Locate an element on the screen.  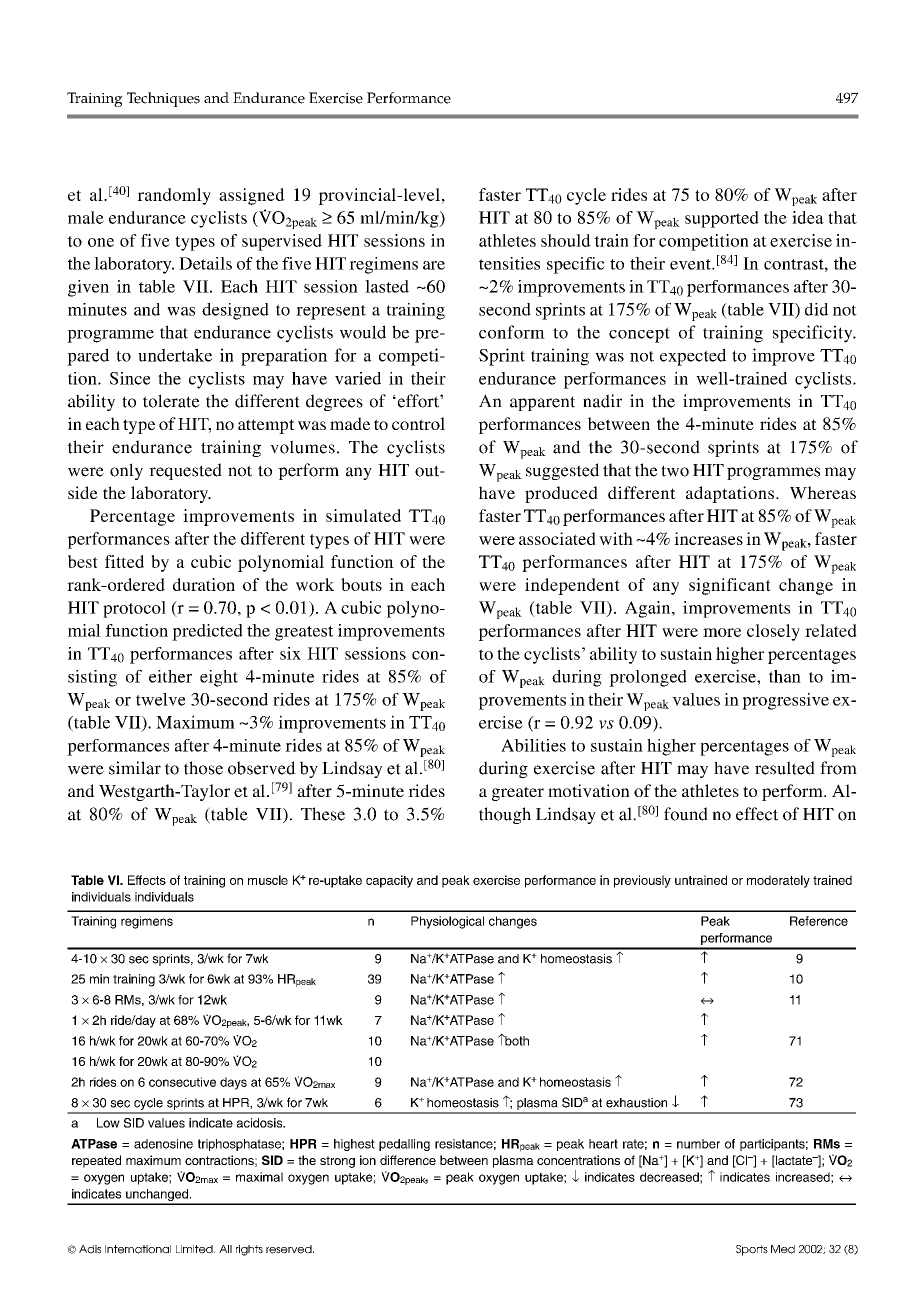
supported is located at coordinates (722, 219).
